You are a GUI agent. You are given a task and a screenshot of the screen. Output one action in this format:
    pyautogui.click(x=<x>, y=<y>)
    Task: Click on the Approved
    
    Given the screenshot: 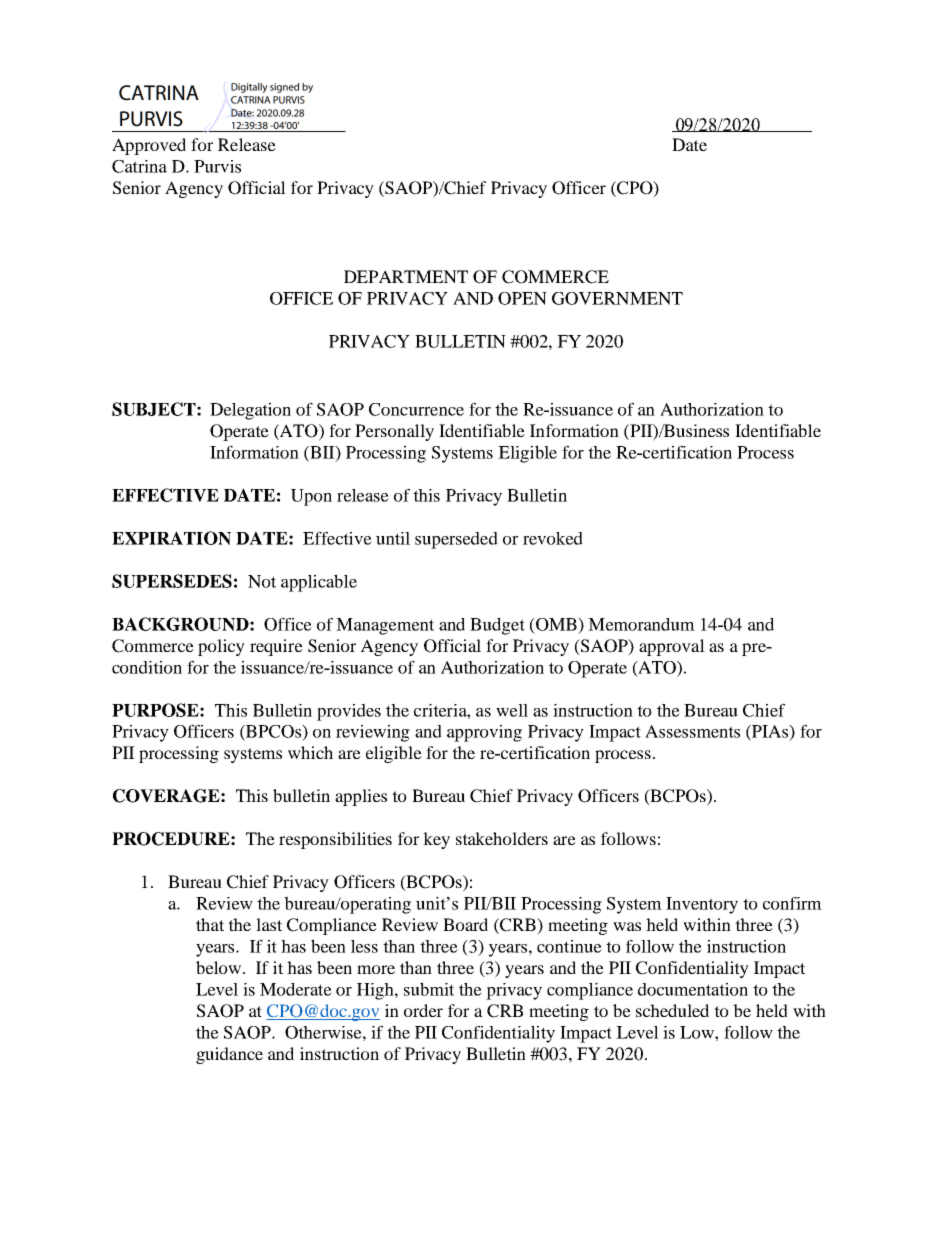 What is the action you would take?
    pyautogui.click(x=149, y=146)
